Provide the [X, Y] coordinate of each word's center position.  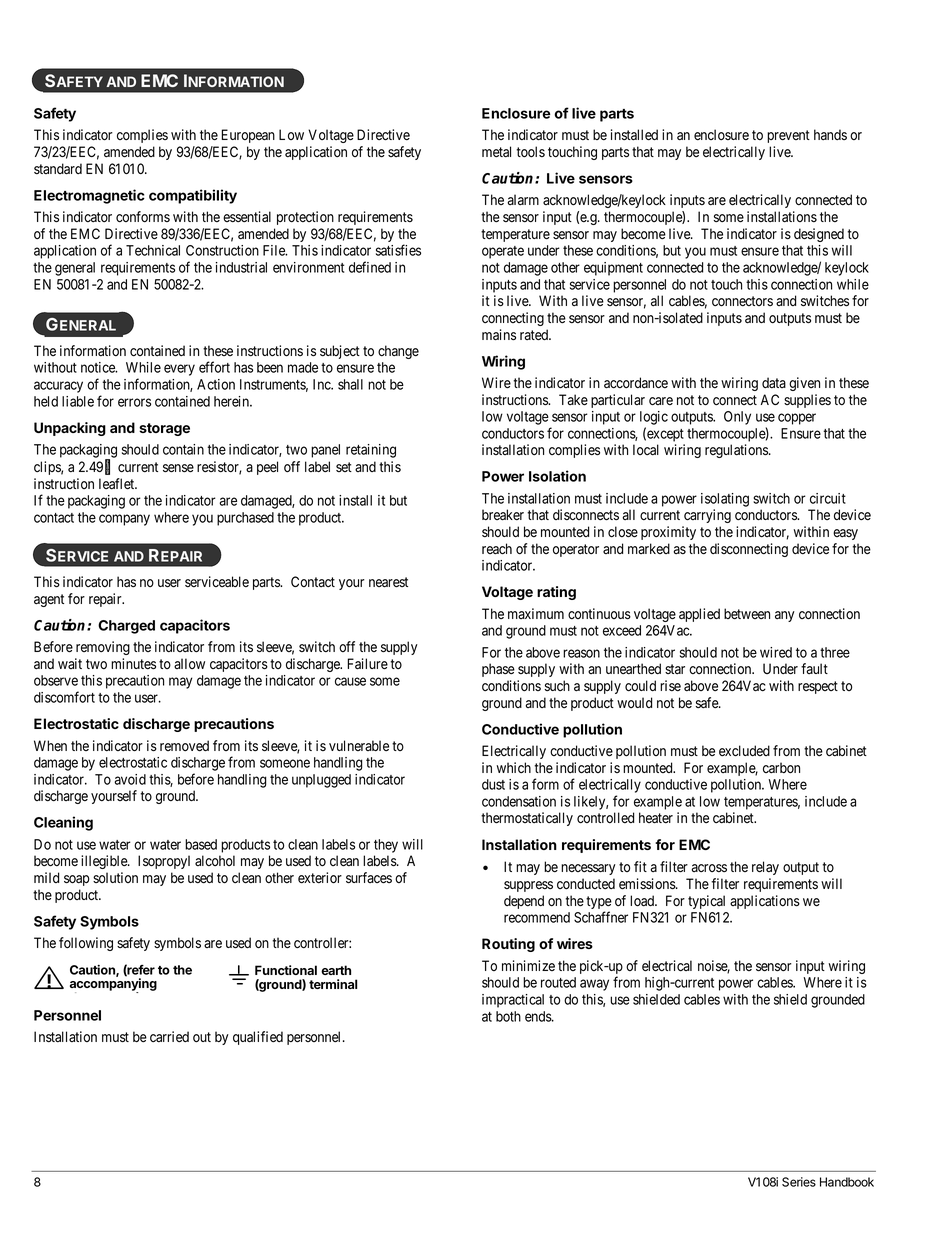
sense [178, 468]
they [386, 846]
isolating [725, 500]
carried [169, 1036]
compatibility [193, 196]
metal [496, 152]
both [508, 1016]
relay [765, 868]
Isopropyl [164, 862]
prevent [788, 136]
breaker [503, 515]
